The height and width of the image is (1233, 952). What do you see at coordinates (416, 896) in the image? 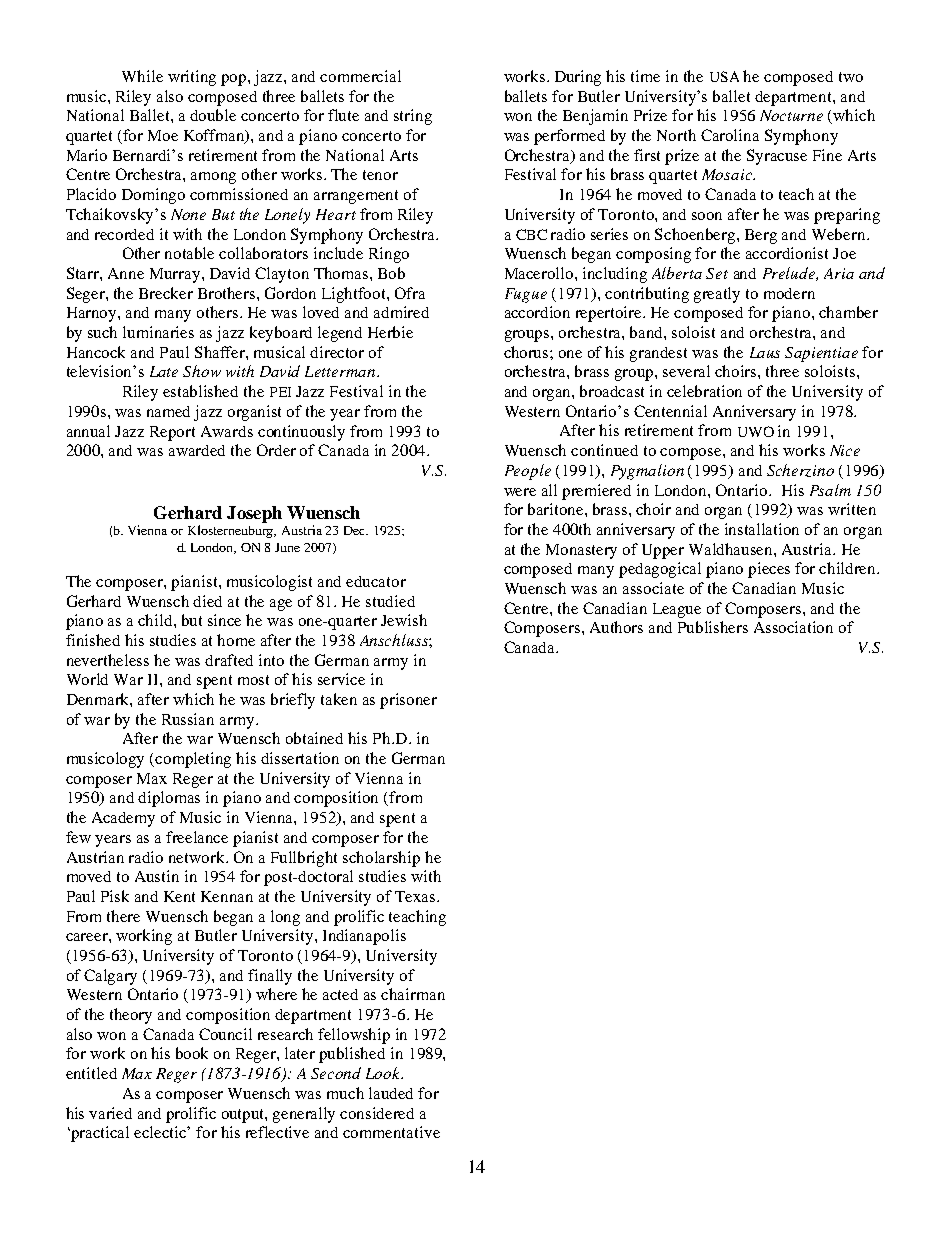
I see `Texas` at bounding box center [416, 896].
